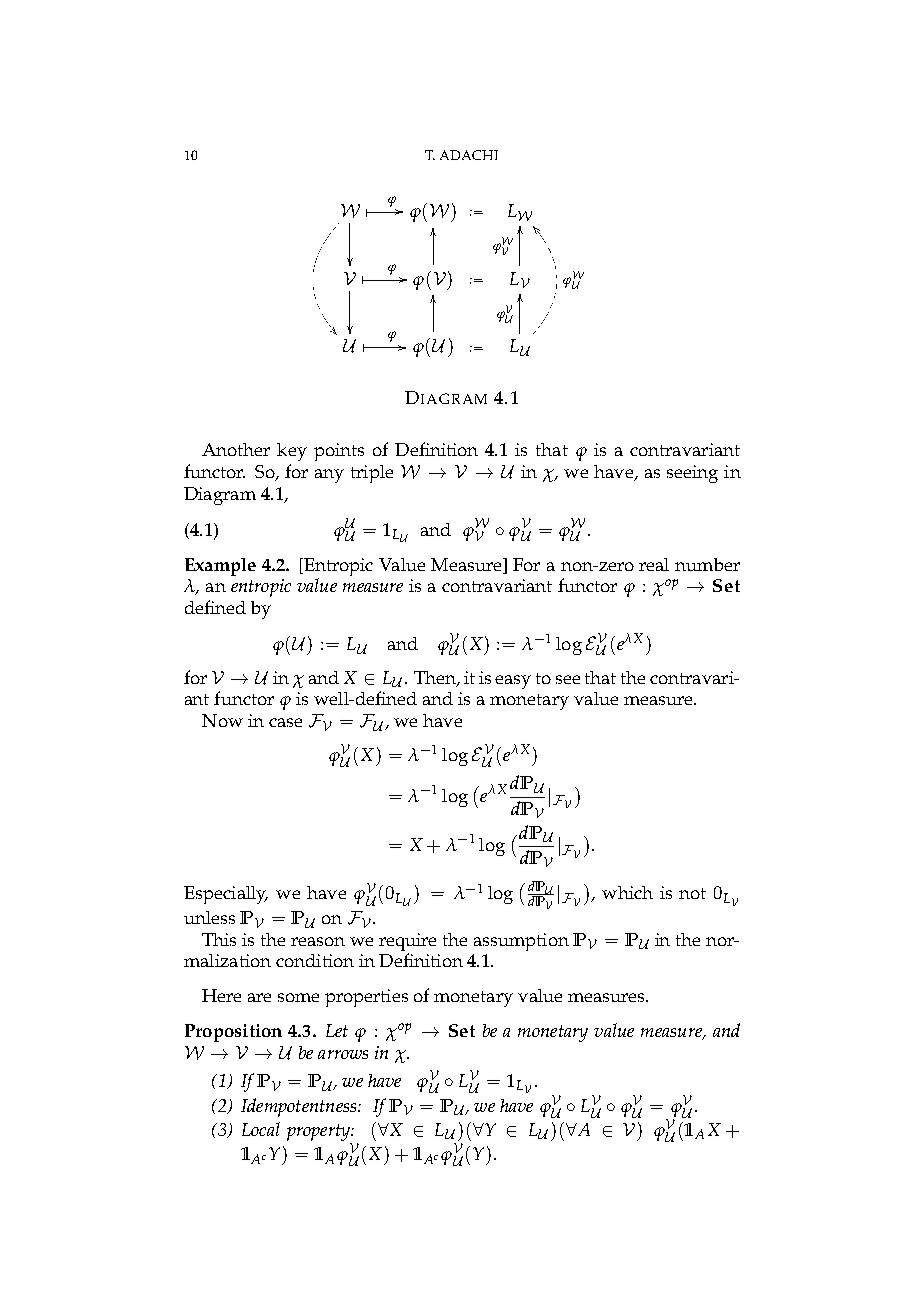 The image size is (924, 1308). I want to click on easy, so click(513, 682).
